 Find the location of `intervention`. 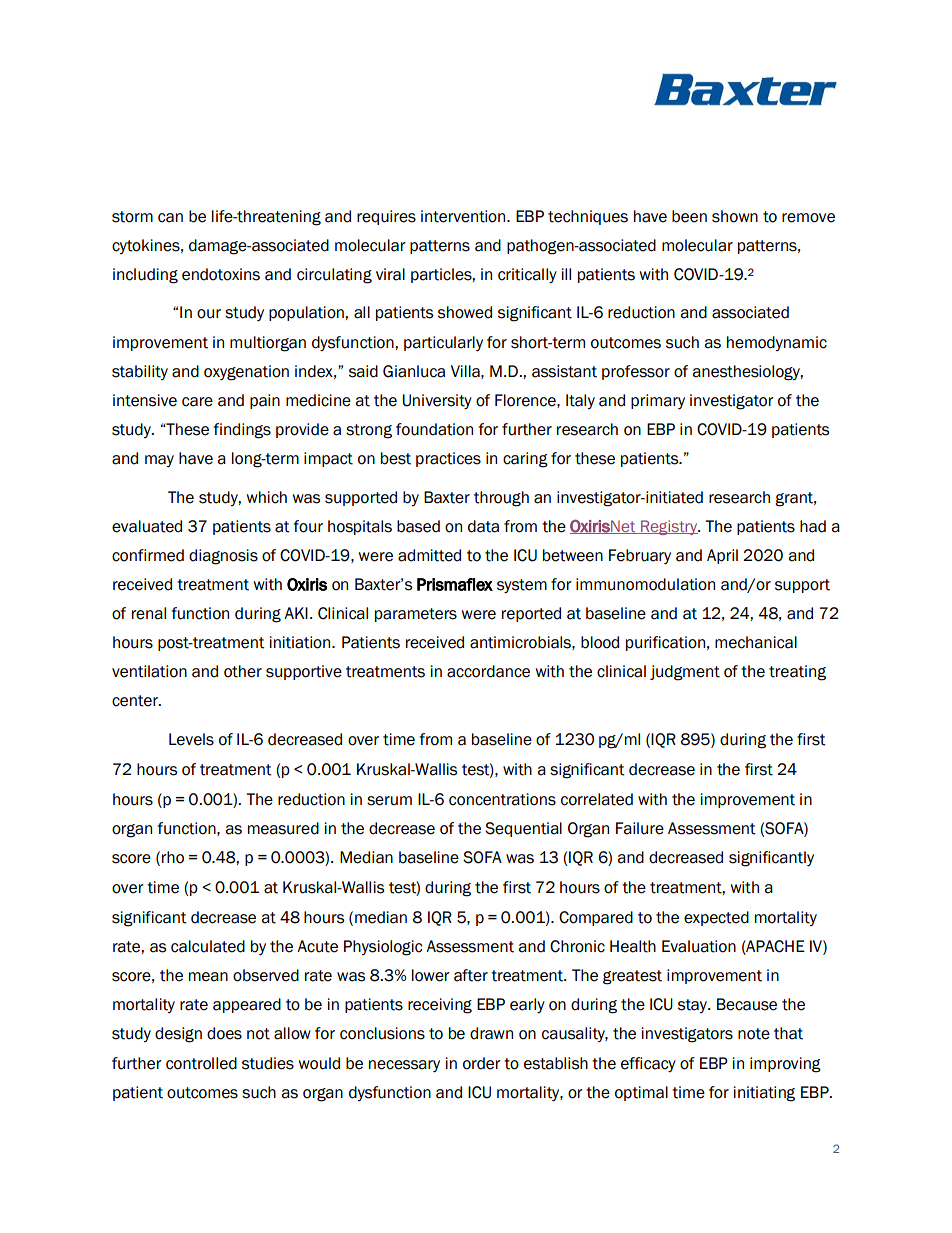

intervention is located at coordinates (464, 216).
